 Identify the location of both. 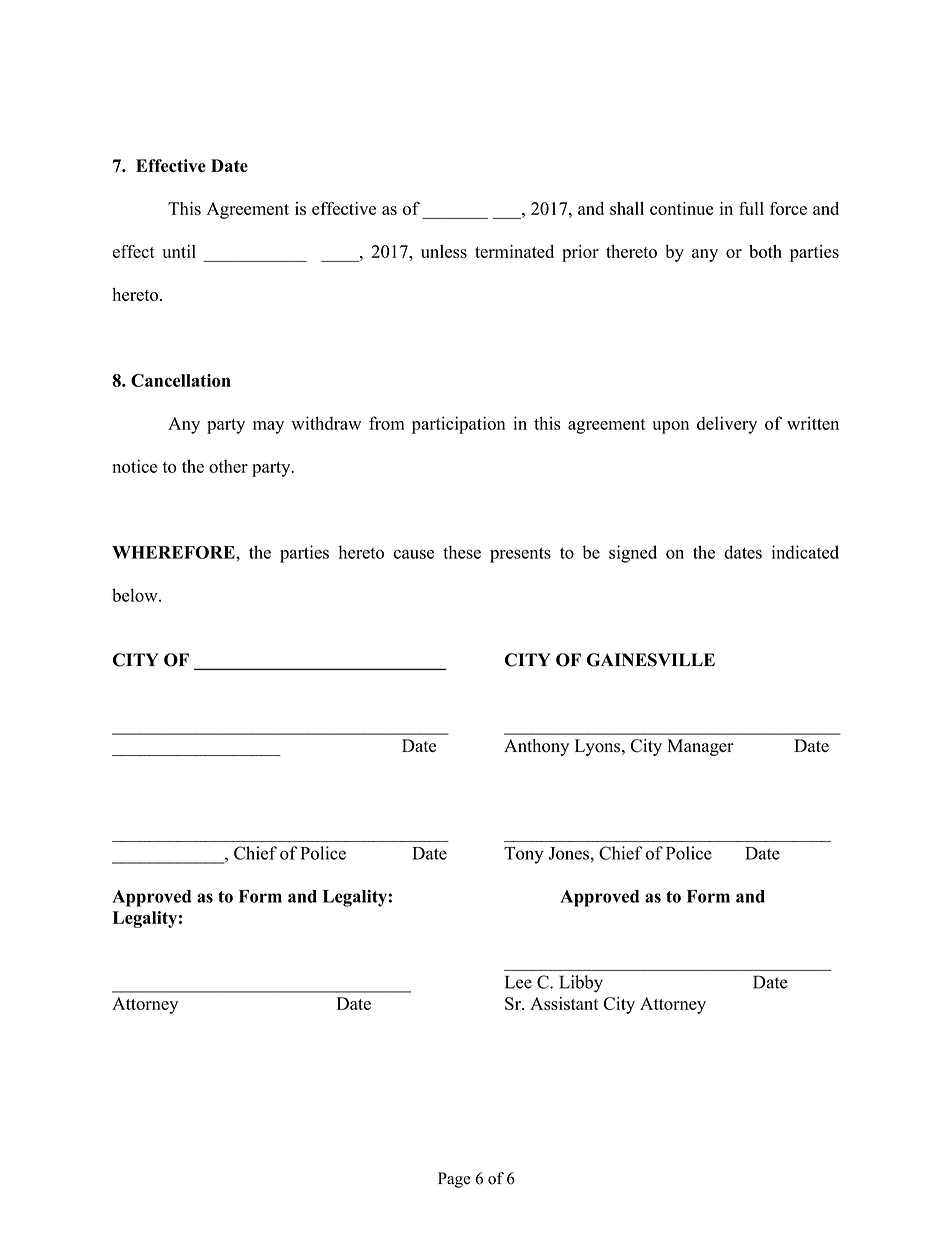
(765, 251).
